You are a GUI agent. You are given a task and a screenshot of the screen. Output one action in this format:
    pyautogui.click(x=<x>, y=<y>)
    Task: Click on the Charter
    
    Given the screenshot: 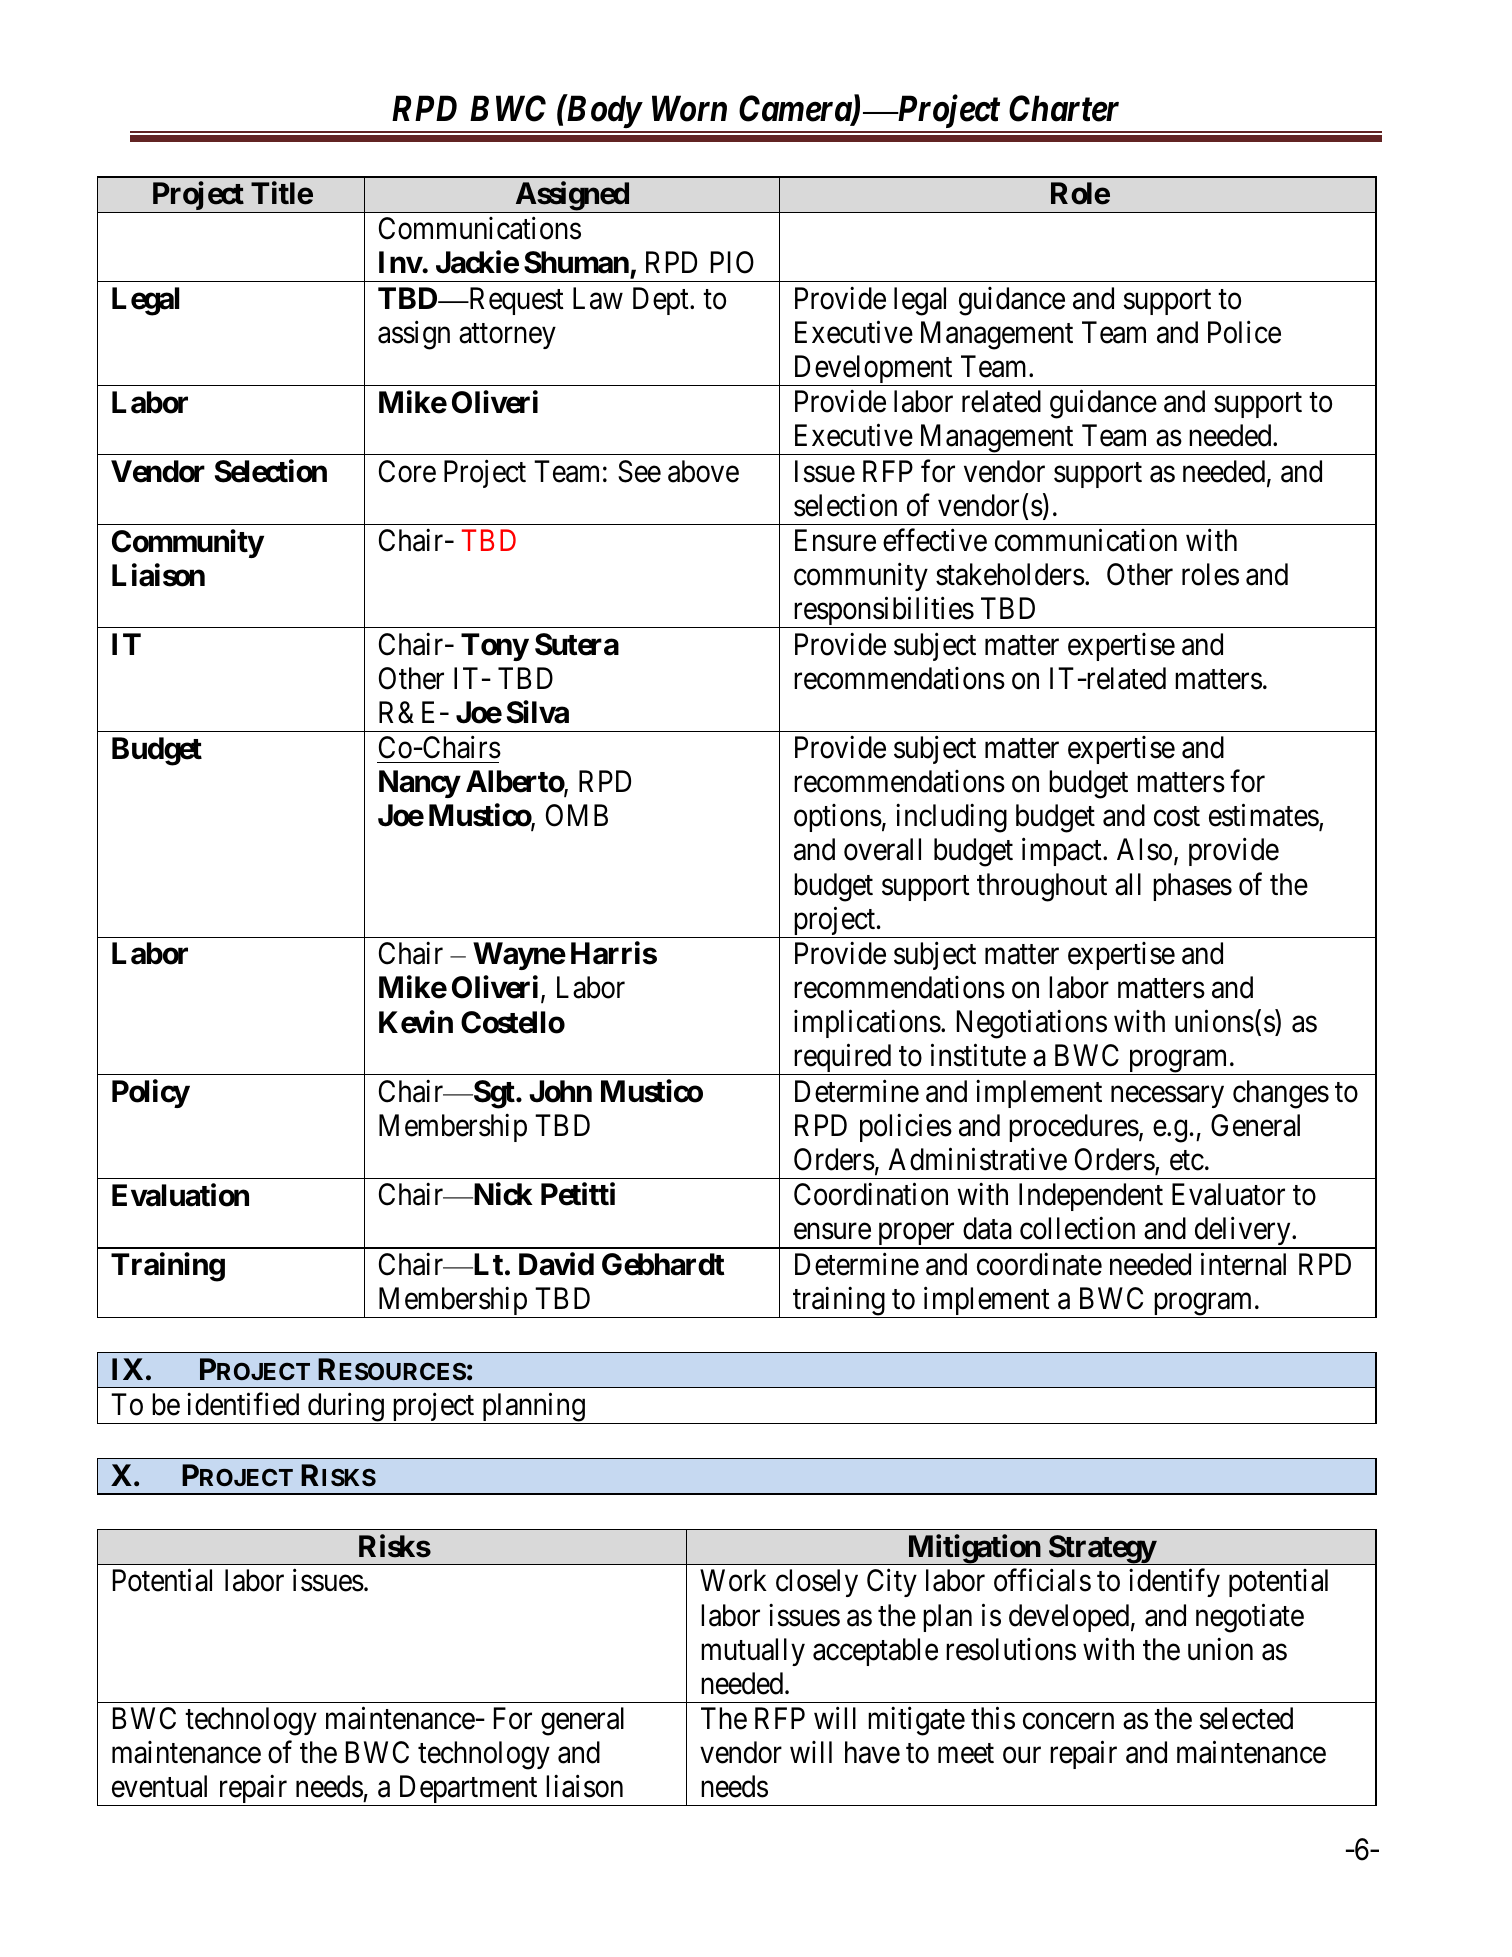 What is the action you would take?
    pyautogui.click(x=1064, y=108)
